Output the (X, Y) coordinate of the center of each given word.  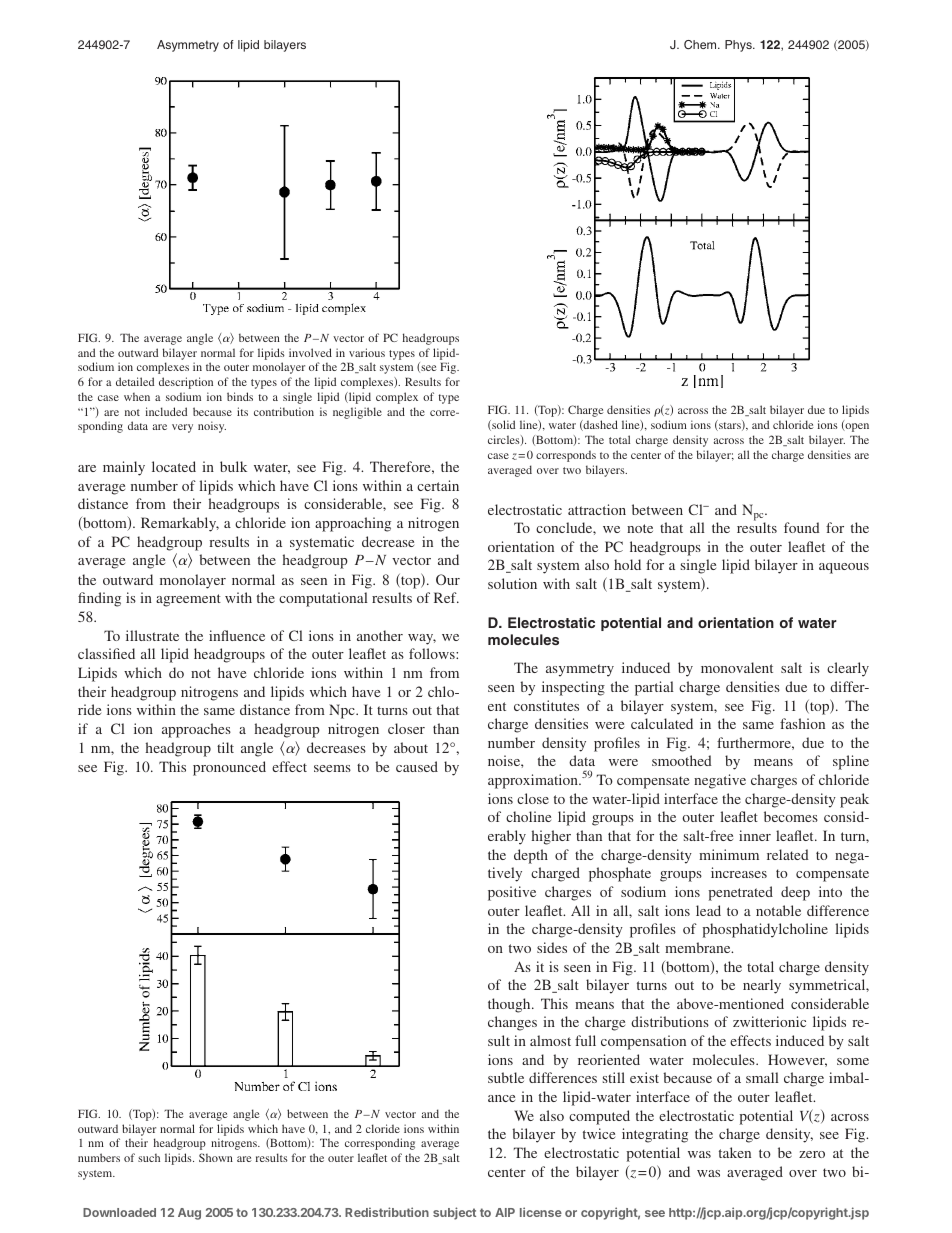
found (802, 527)
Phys (739, 46)
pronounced (229, 768)
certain (438, 485)
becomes (791, 816)
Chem (701, 45)
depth (531, 856)
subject (454, 1213)
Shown (216, 1157)
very (182, 428)
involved (310, 352)
